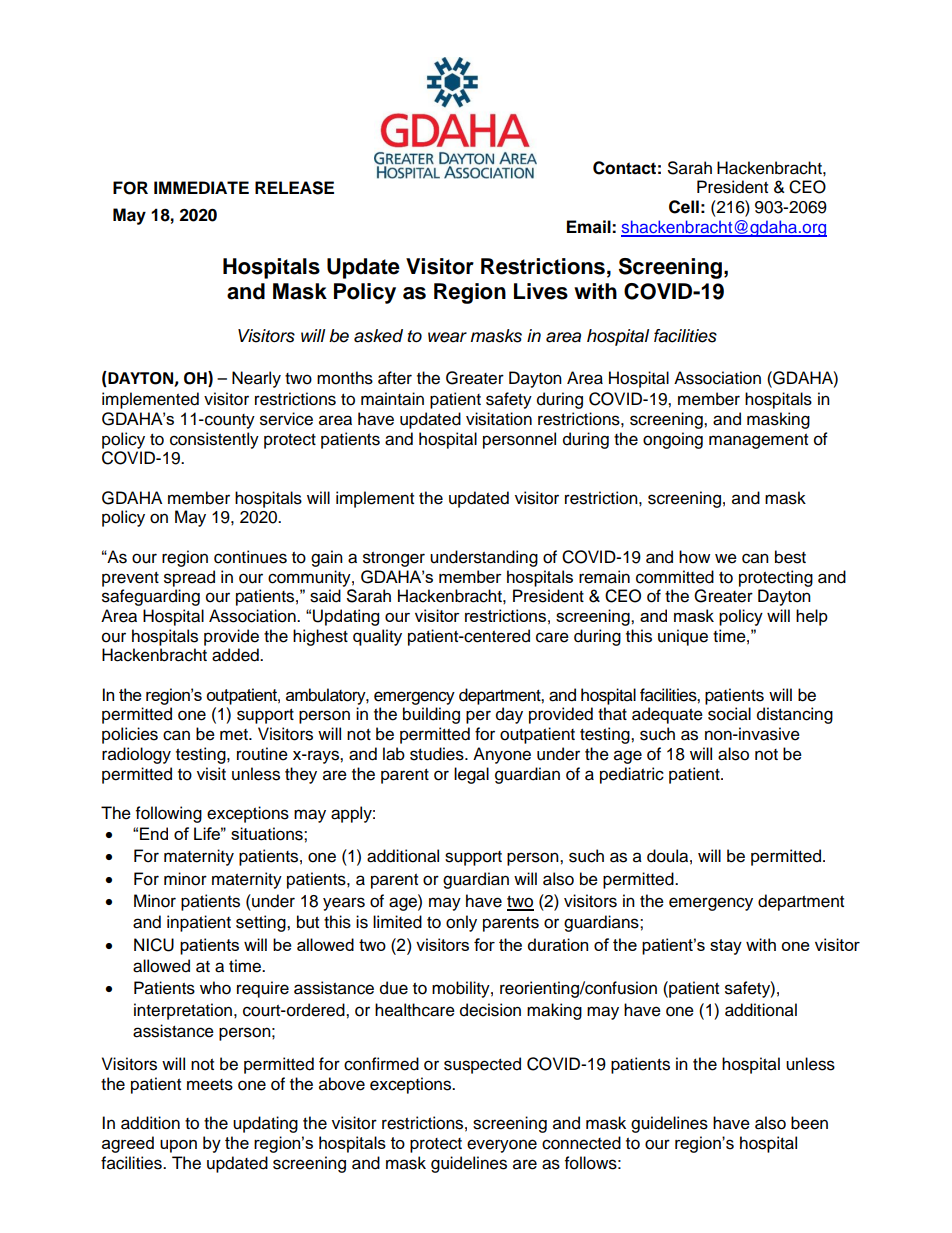  I want to click on IMMEDIATE, so click(201, 187).
